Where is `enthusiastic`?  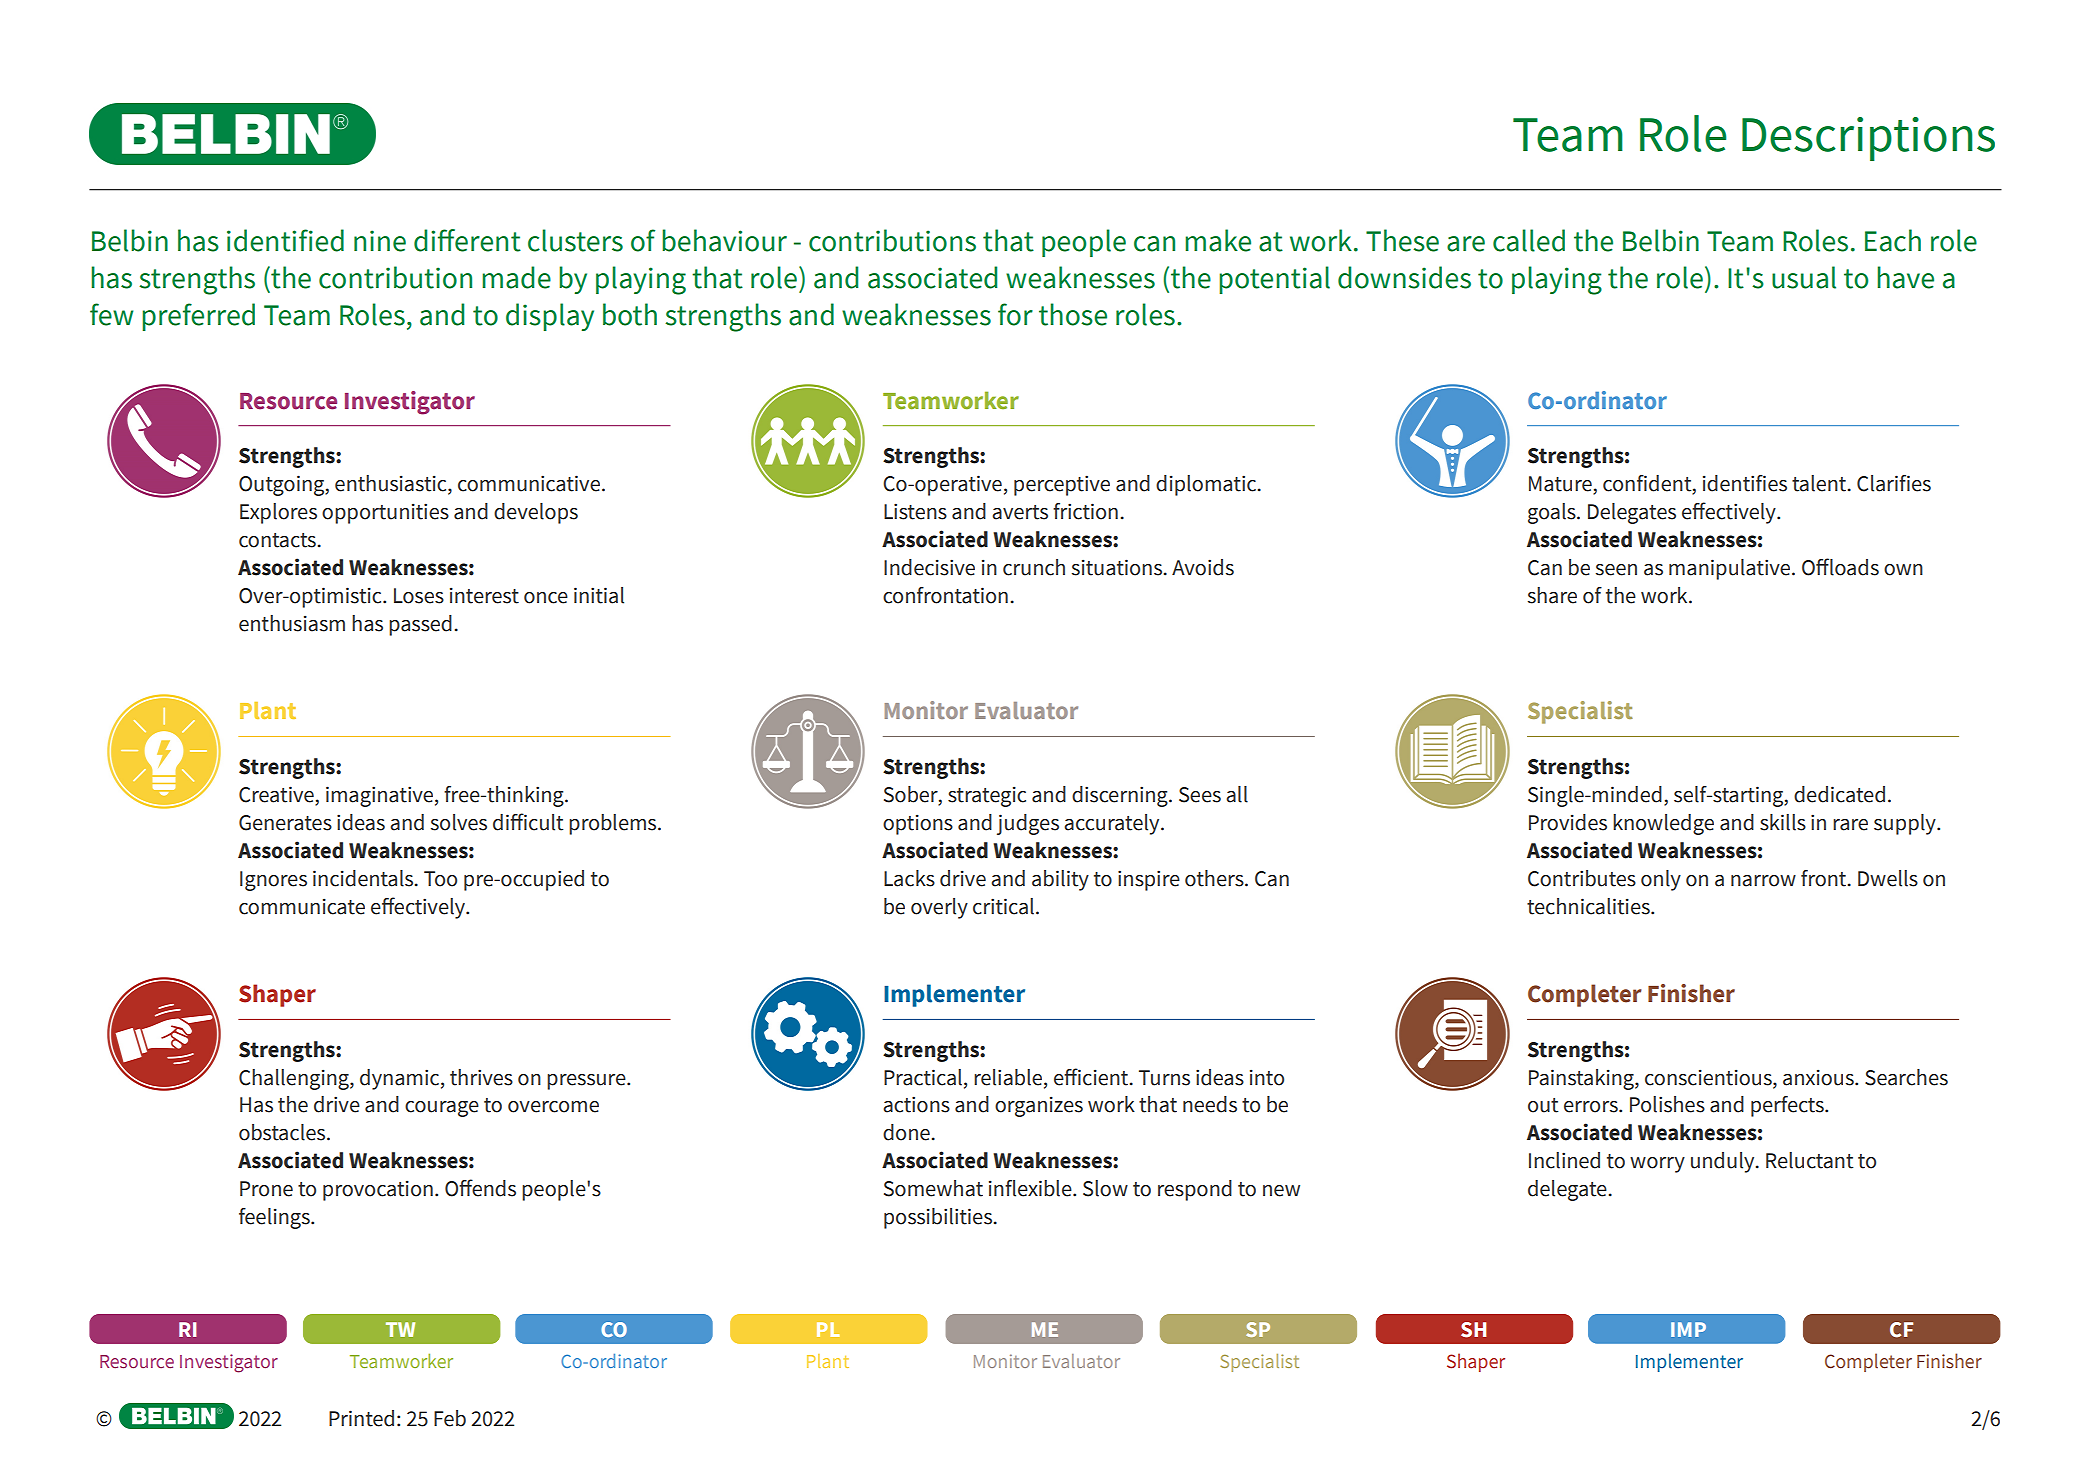 enthusiastic is located at coordinates (392, 484).
